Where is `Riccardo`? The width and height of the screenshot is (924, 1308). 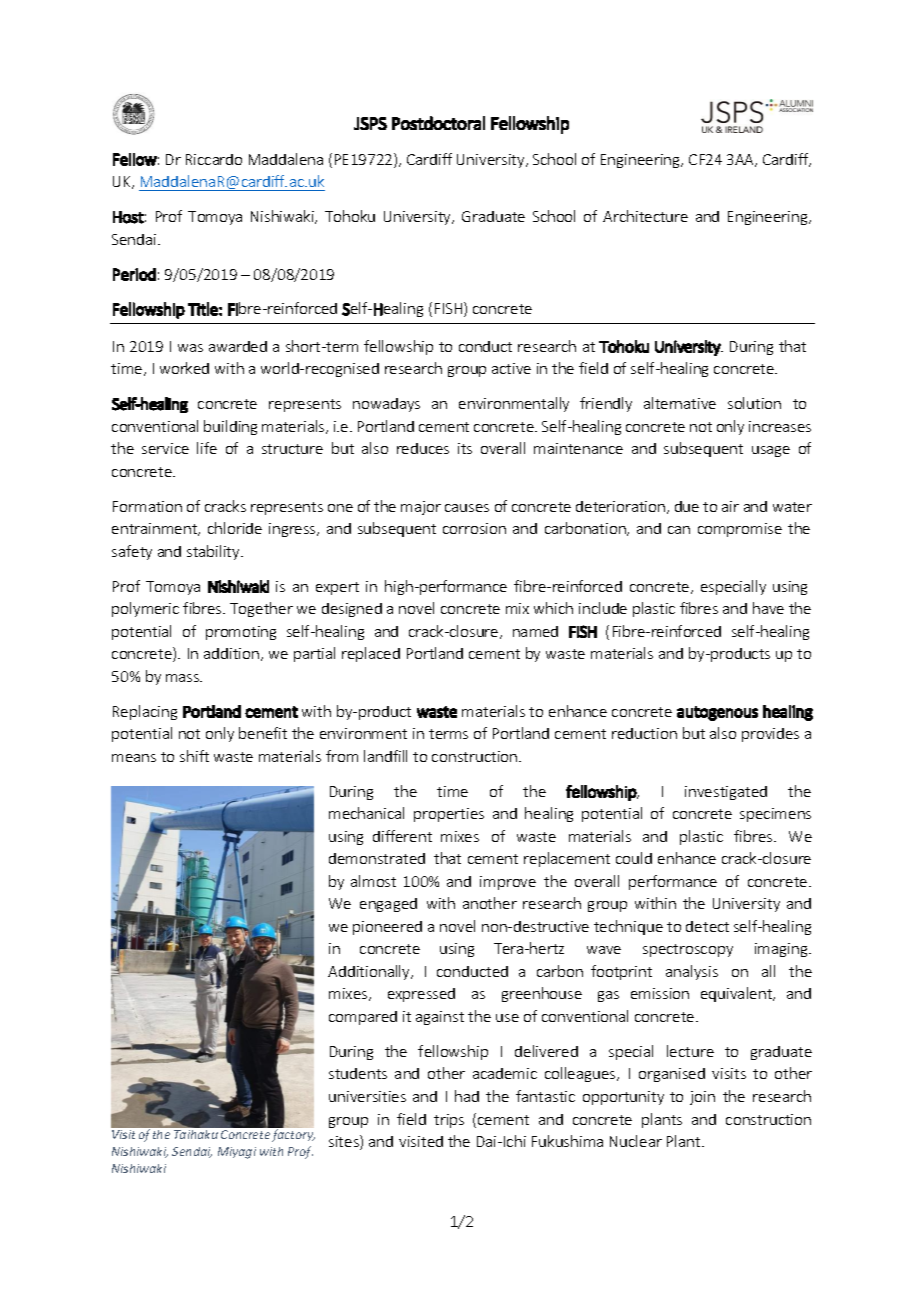 Riccardo is located at coordinates (214, 159).
